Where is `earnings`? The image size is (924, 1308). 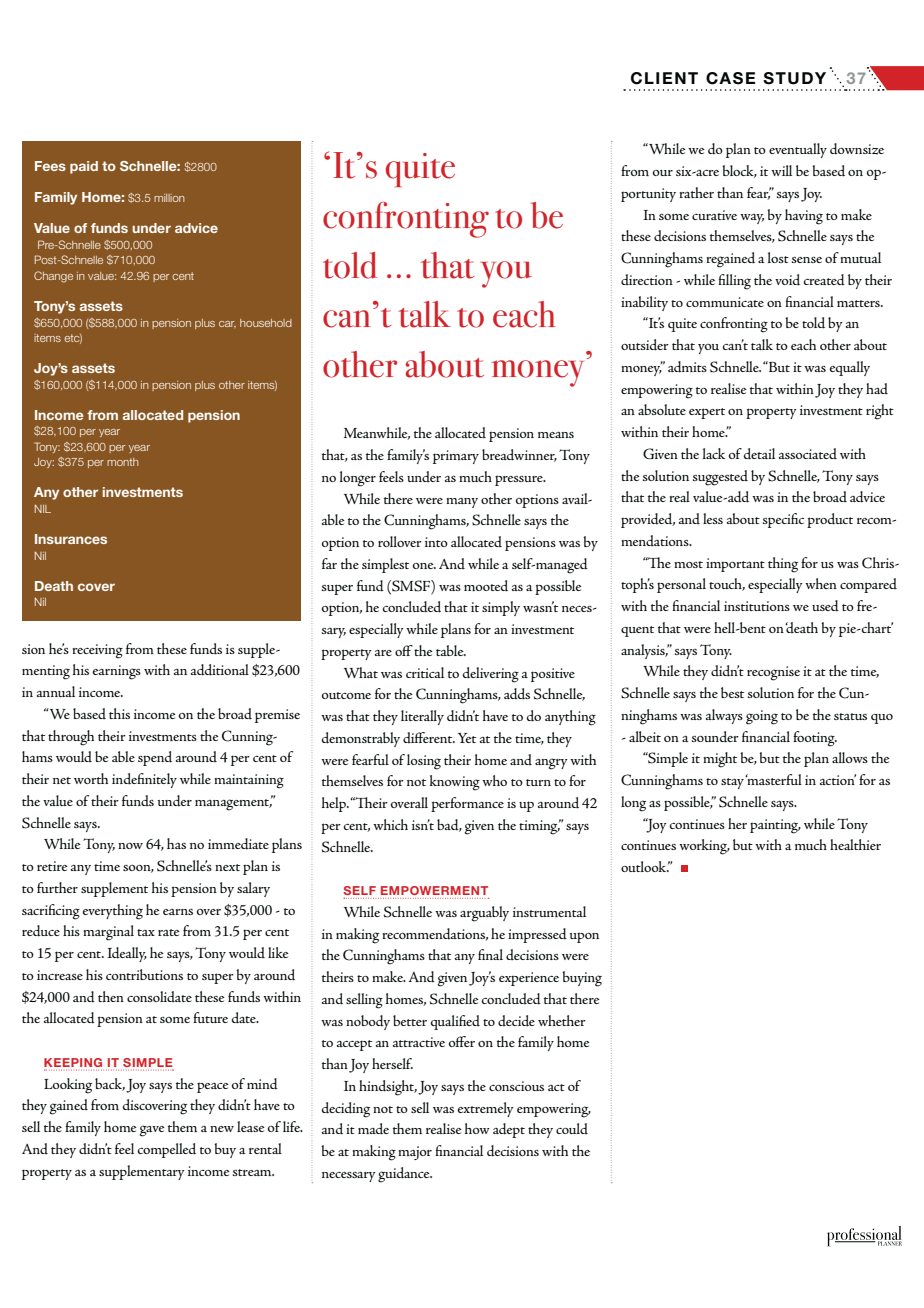 earnings is located at coordinates (116, 672).
